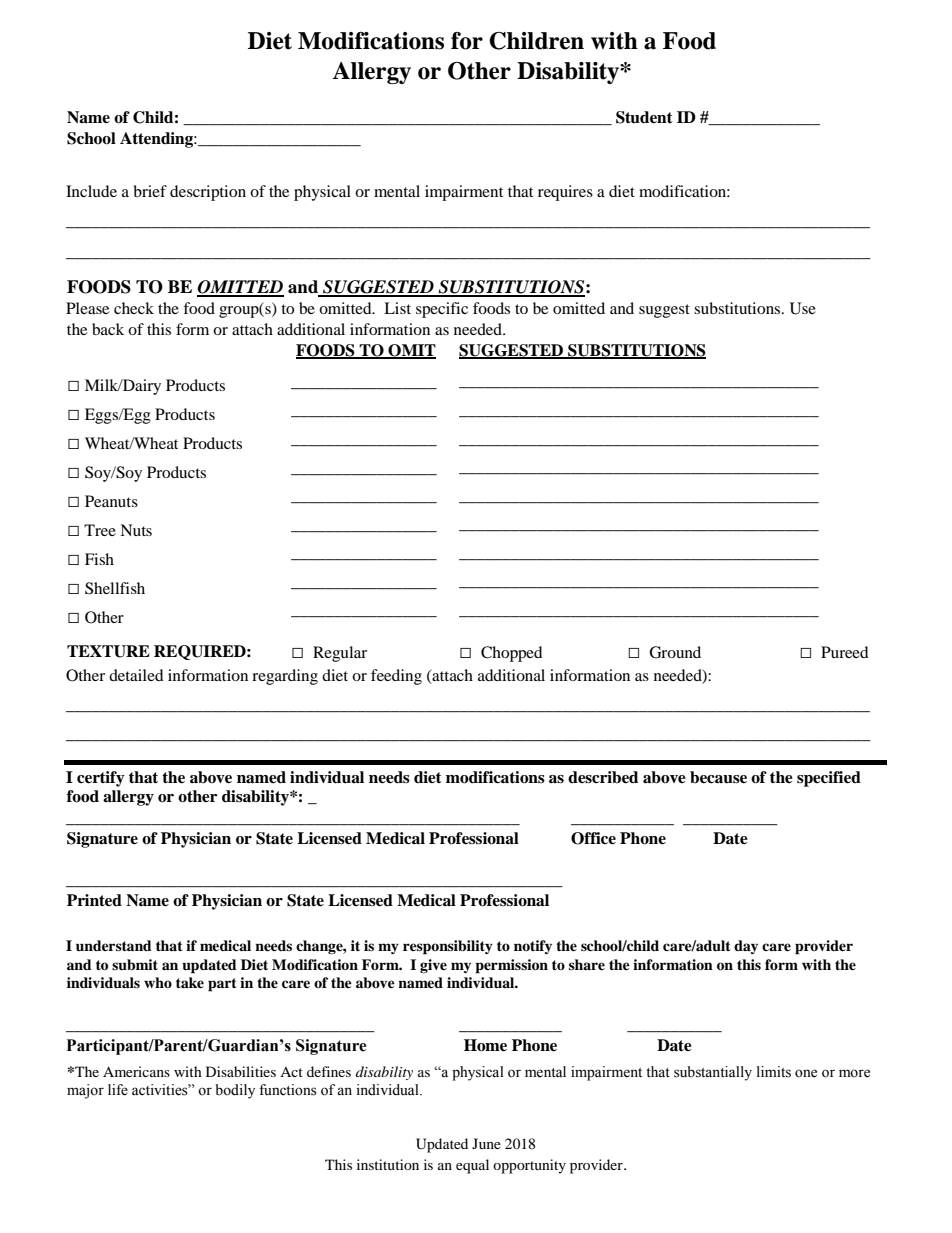  I want to click on brief, so click(150, 191).
